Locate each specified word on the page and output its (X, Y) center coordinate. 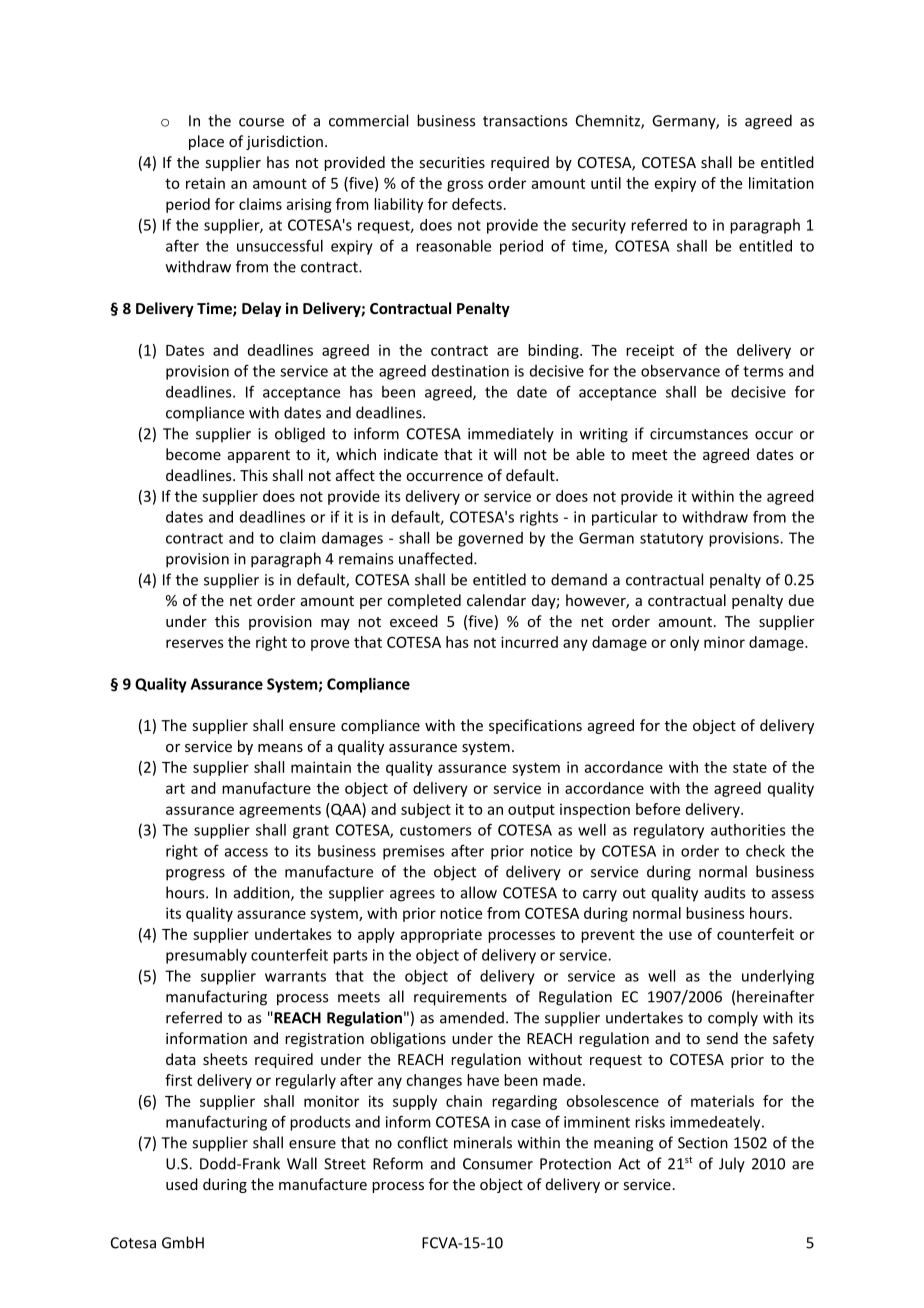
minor (724, 642)
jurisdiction (284, 142)
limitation (781, 183)
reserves (195, 643)
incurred (529, 642)
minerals (483, 1142)
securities (452, 162)
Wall (302, 1163)
